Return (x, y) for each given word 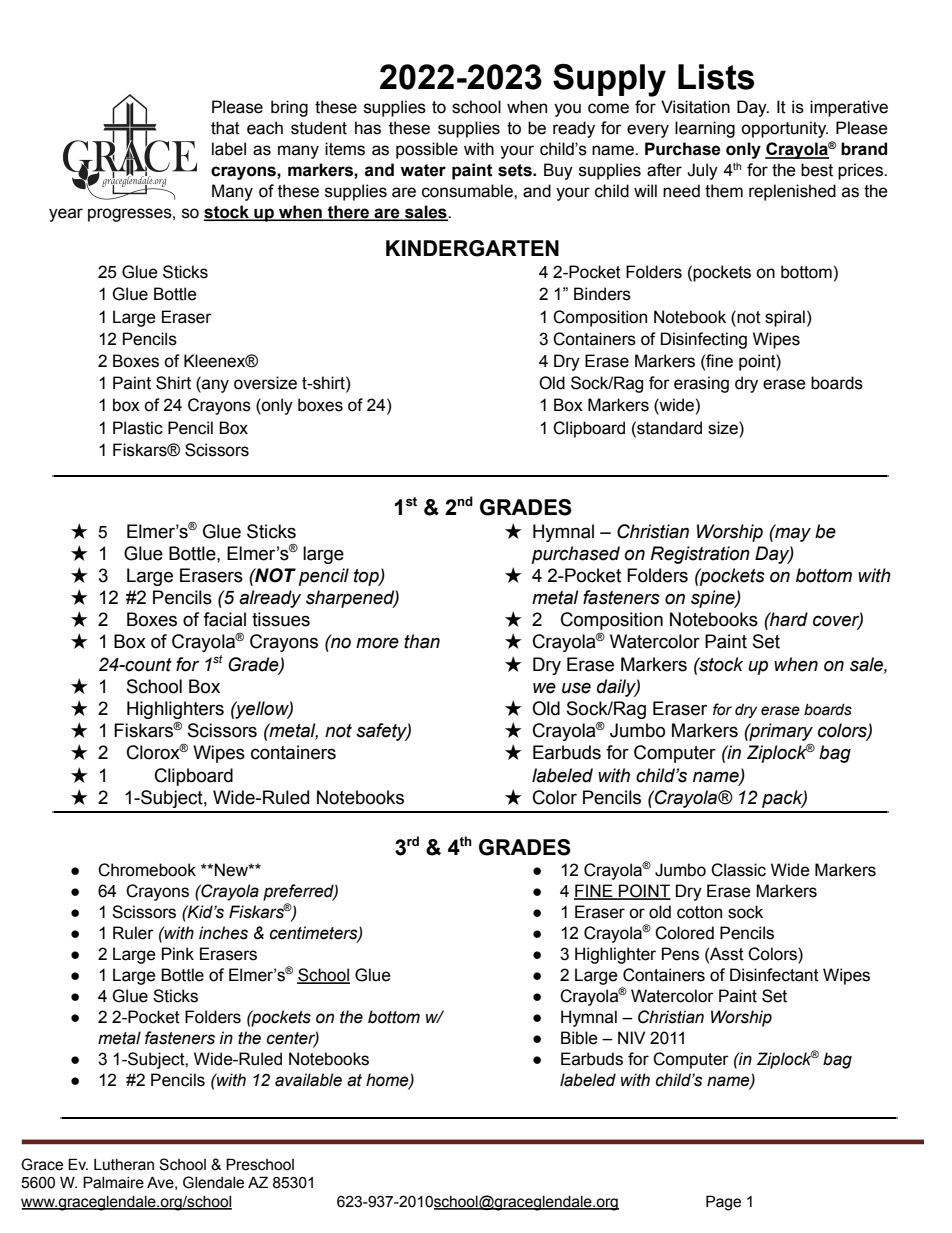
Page (723, 1203)
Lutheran (124, 1165)
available (308, 1080)
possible (427, 150)
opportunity (784, 129)
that (225, 128)
